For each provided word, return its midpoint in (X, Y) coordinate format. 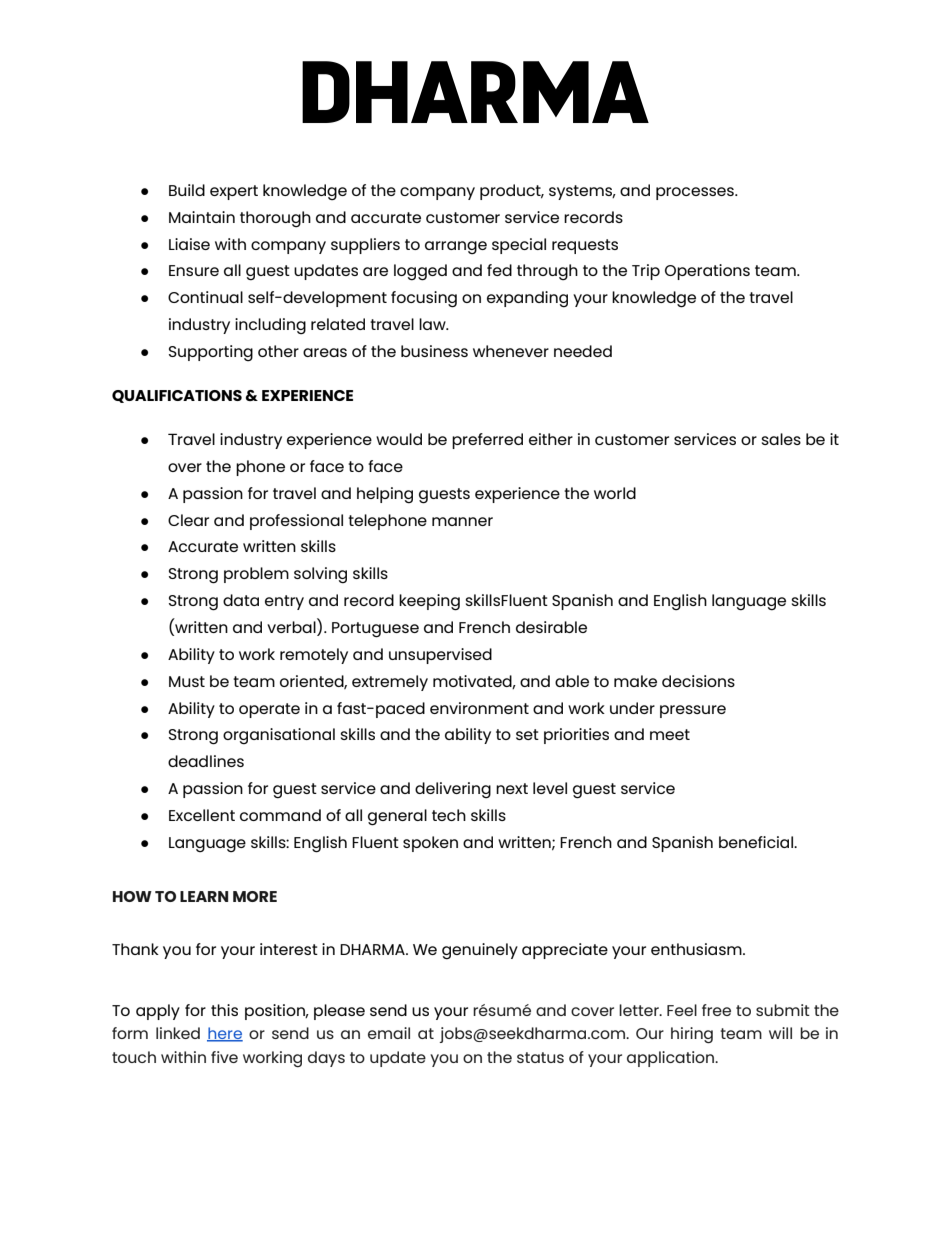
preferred (487, 441)
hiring (692, 1035)
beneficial (757, 842)
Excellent (202, 815)
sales (781, 439)
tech (449, 815)
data (241, 600)
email (389, 1033)
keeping (429, 602)
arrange (456, 247)
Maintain (202, 217)
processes (696, 193)
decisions (698, 681)
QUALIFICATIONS (177, 396)
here (225, 1034)
